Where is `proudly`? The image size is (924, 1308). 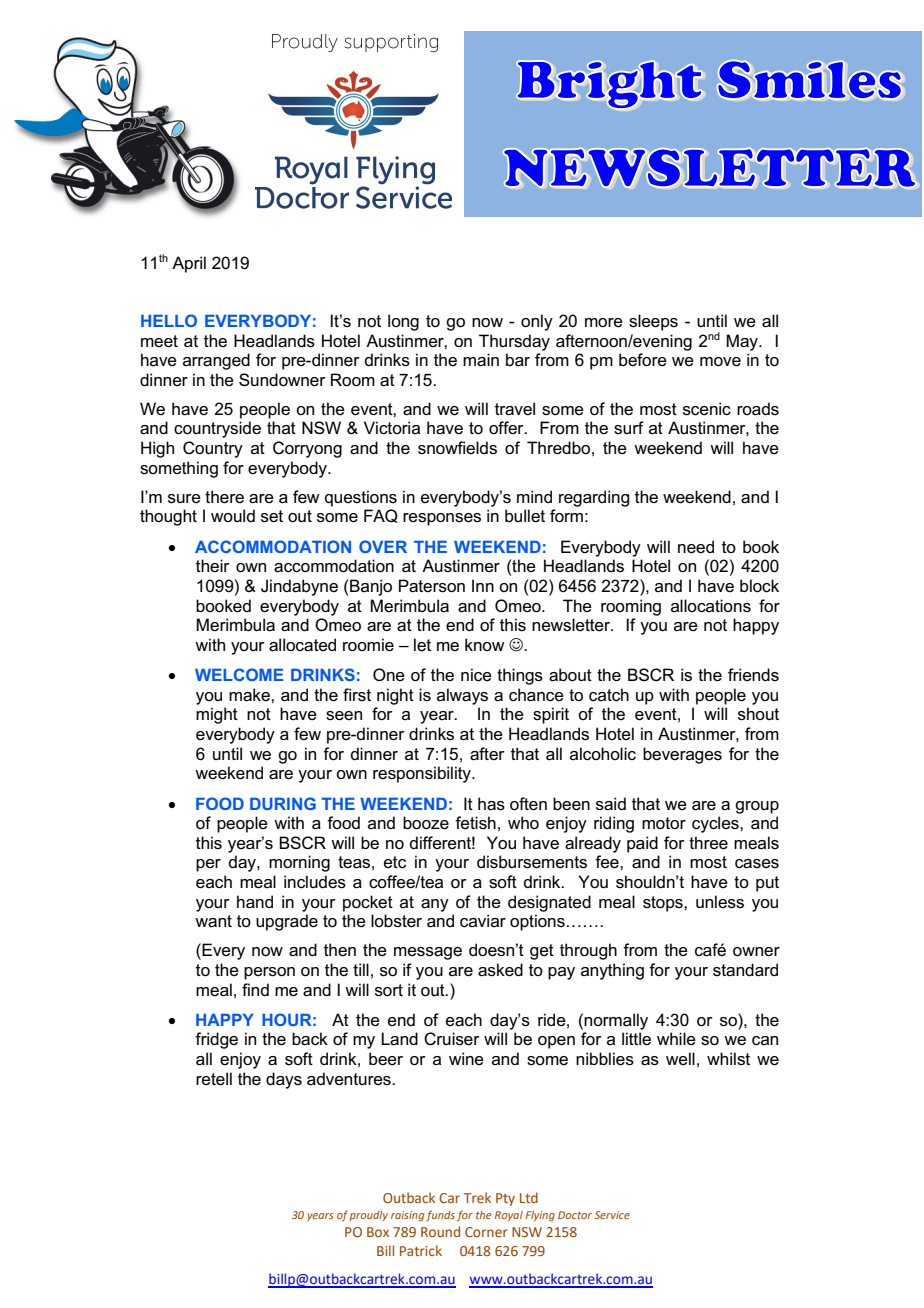 proudly is located at coordinates (368, 1216).
